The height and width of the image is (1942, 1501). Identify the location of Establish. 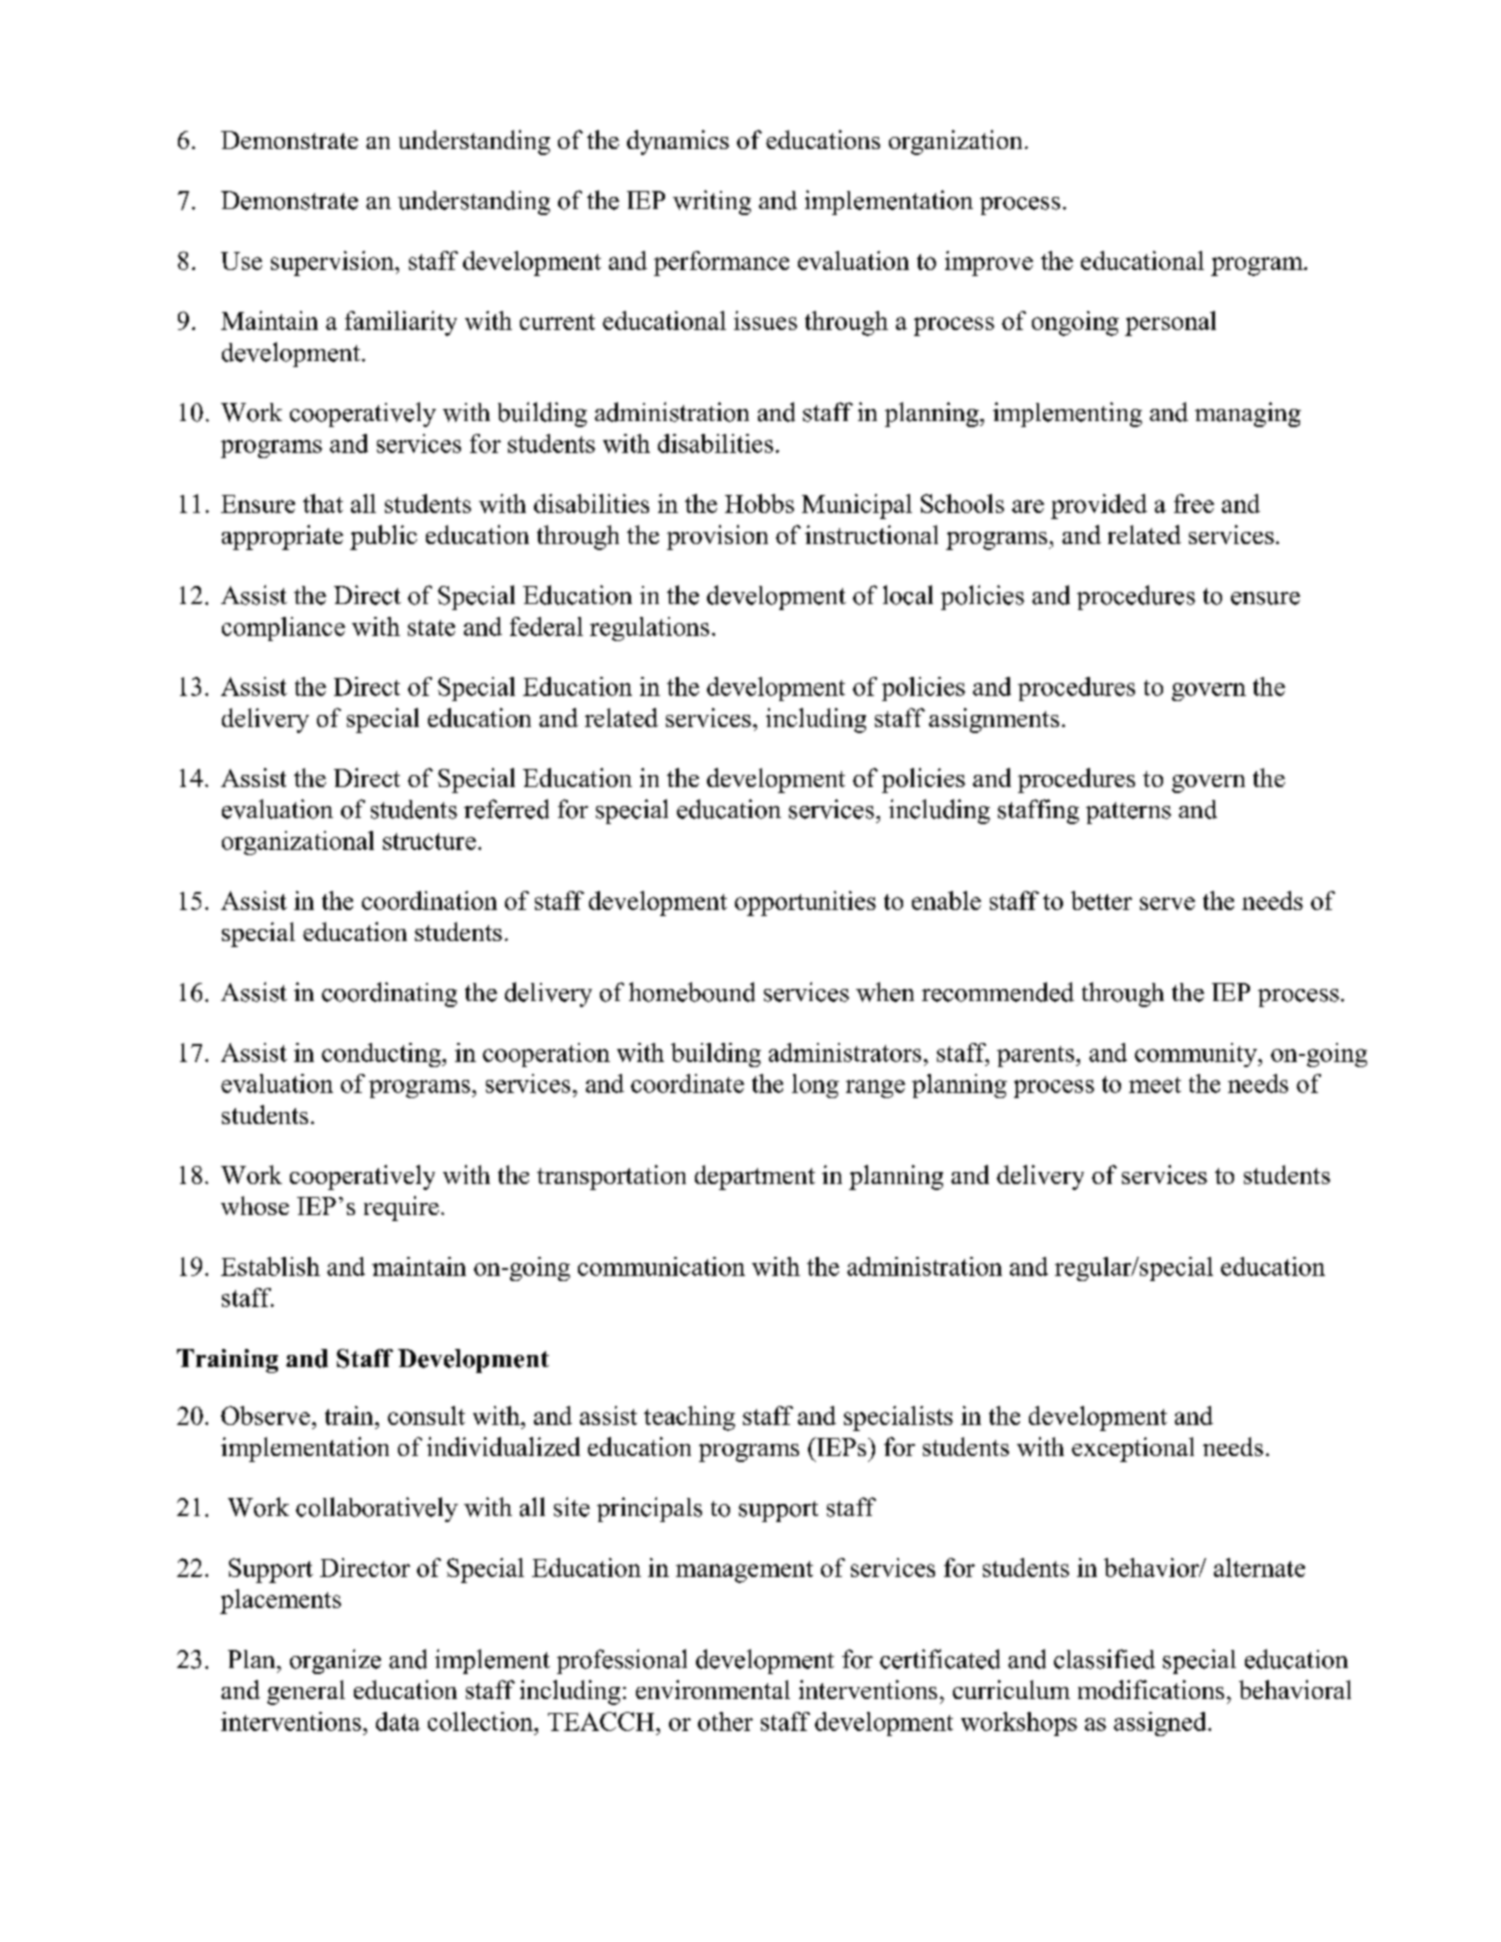
(270, 1266).
